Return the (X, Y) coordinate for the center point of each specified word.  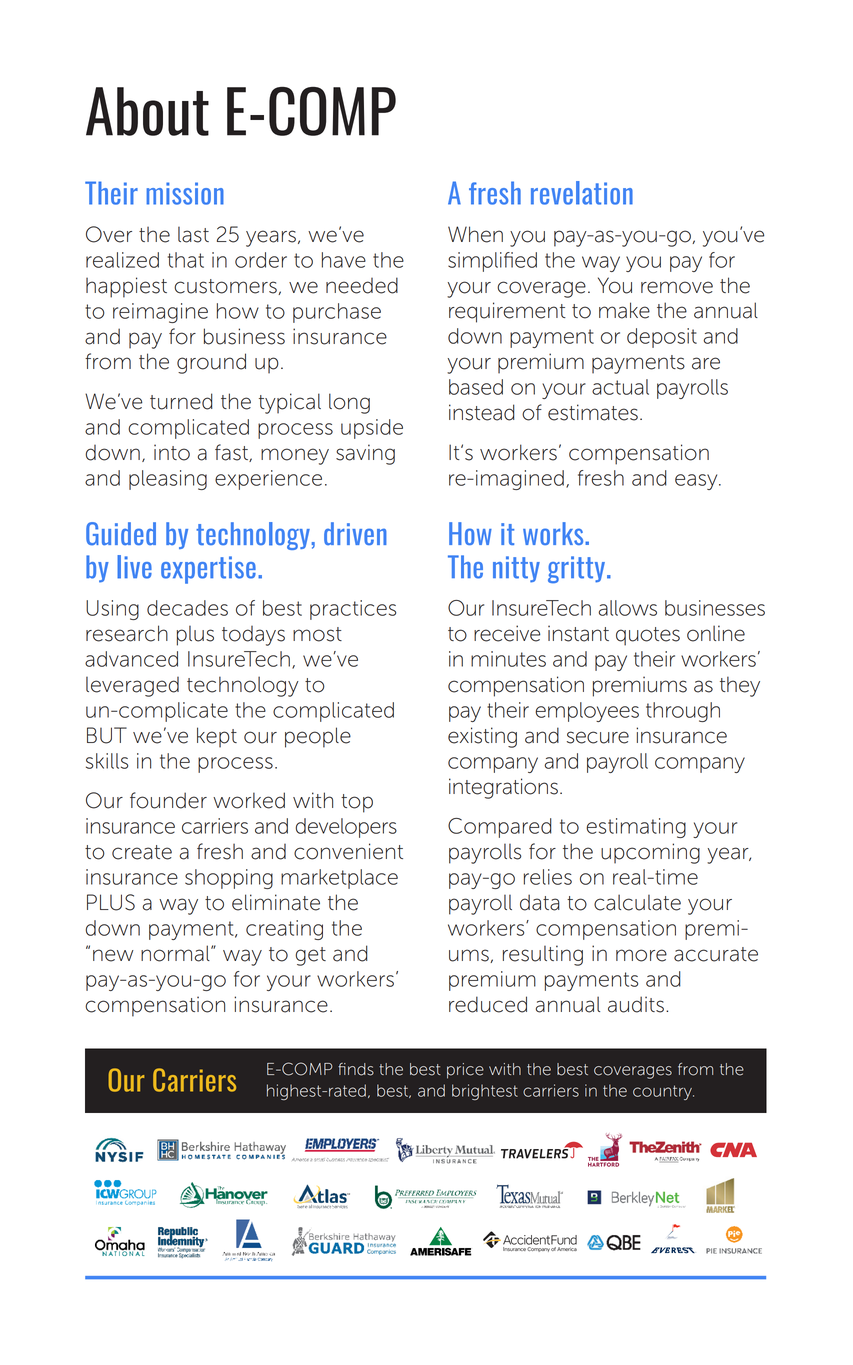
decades (187, 608)
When (475, 234)
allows (627, 608)
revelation (582, 193)
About (147, 111)
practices (353, 610)
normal (176, 953)
